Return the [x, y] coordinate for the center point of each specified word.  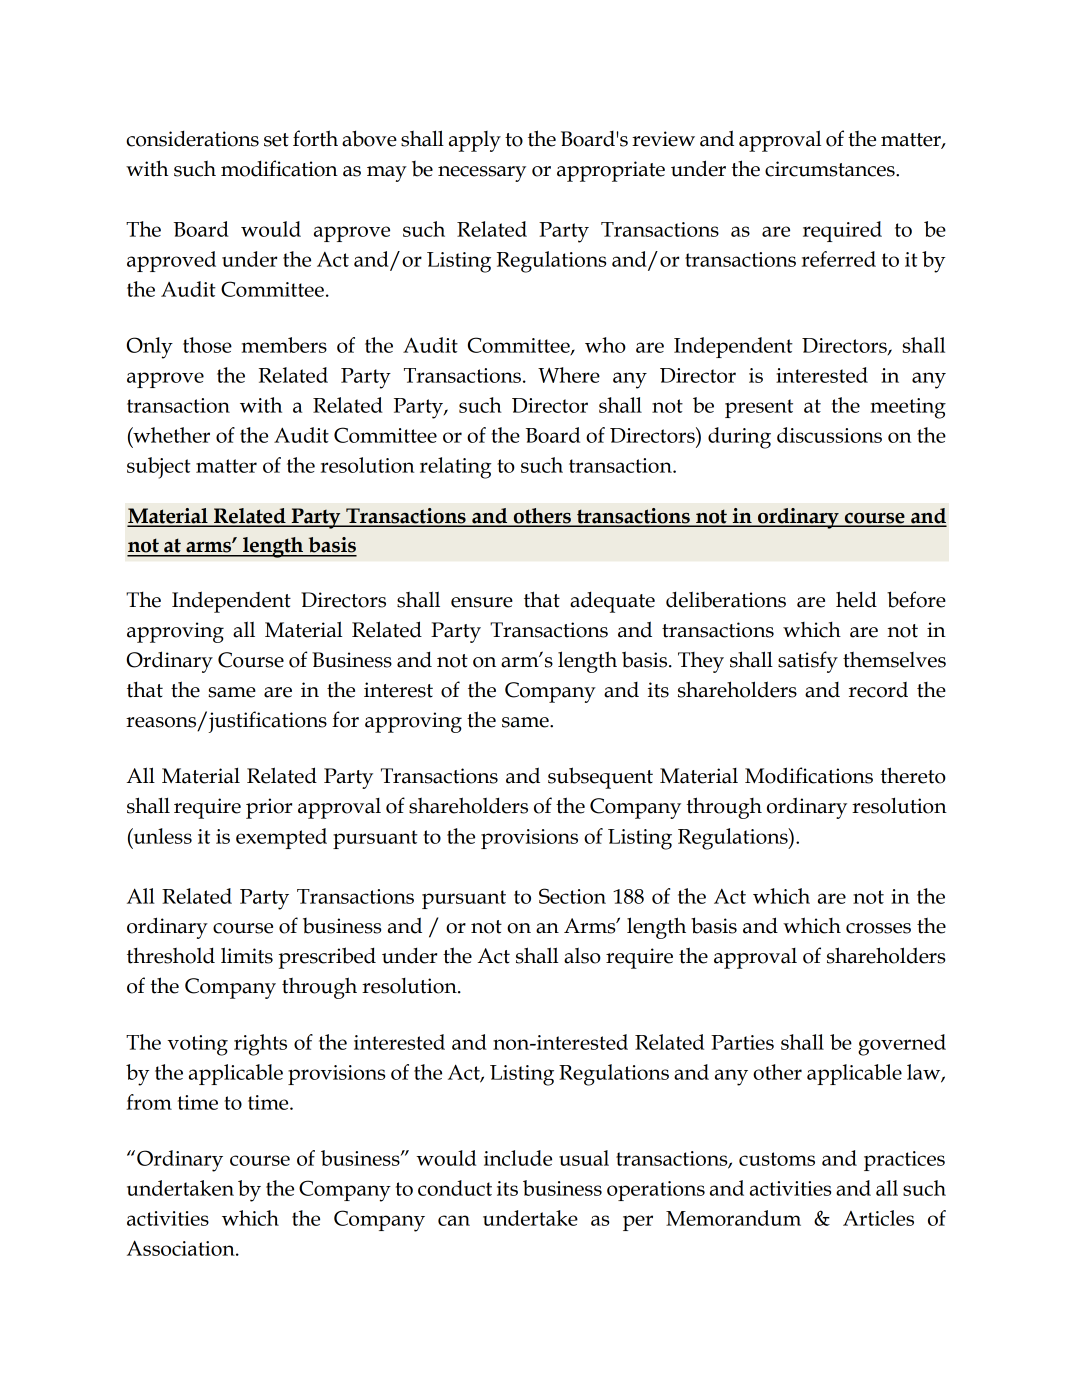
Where [569, 375]
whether [170, 435]
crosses [878, 928]
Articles [878, 1218]
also [582, 955]
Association [182, 1248]
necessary [482, 174]
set [276, 140]
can [454, 1220]
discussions [829, 435]
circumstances [831, 169]
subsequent [600, 778]
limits [247, 955]
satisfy [808, 662]
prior [269, 808]
